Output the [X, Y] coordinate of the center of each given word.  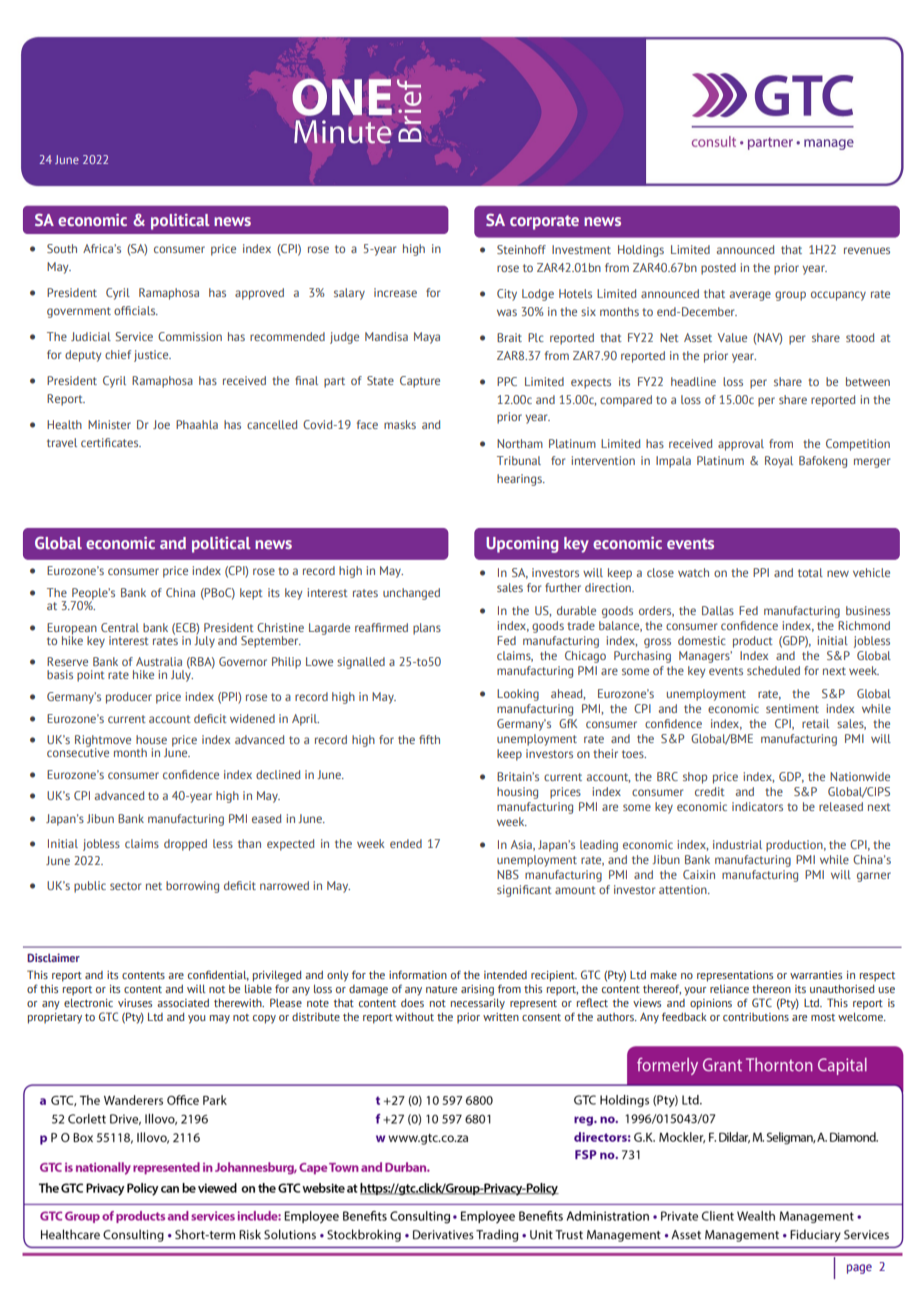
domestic [702, 640]
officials [136, 310]
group [790, 296]
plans [427, 629]
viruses [135, 1003]
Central [120, 627]
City [507, 295]
